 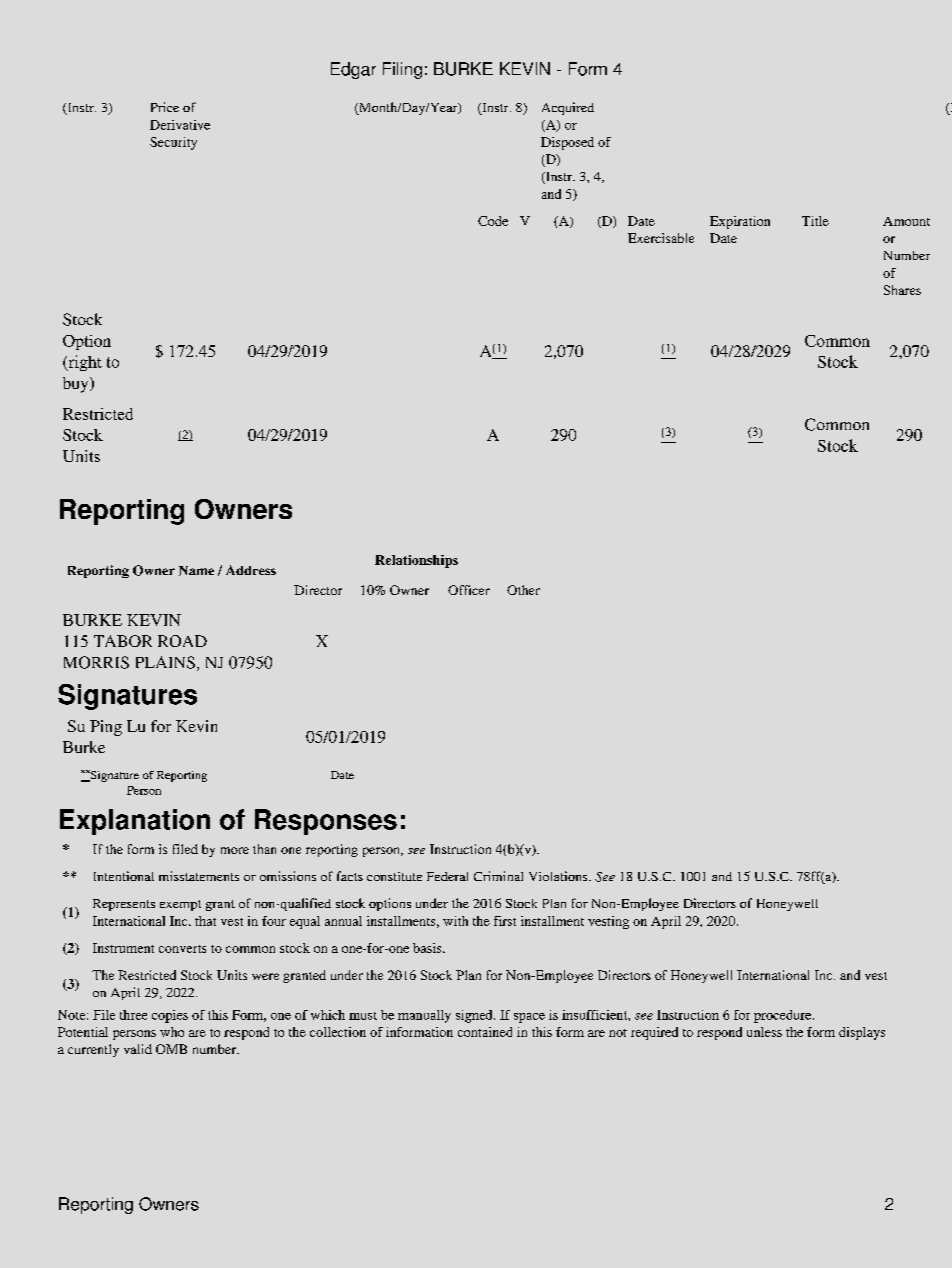 I want to click on procedure, so click(x=784, y=1016).
